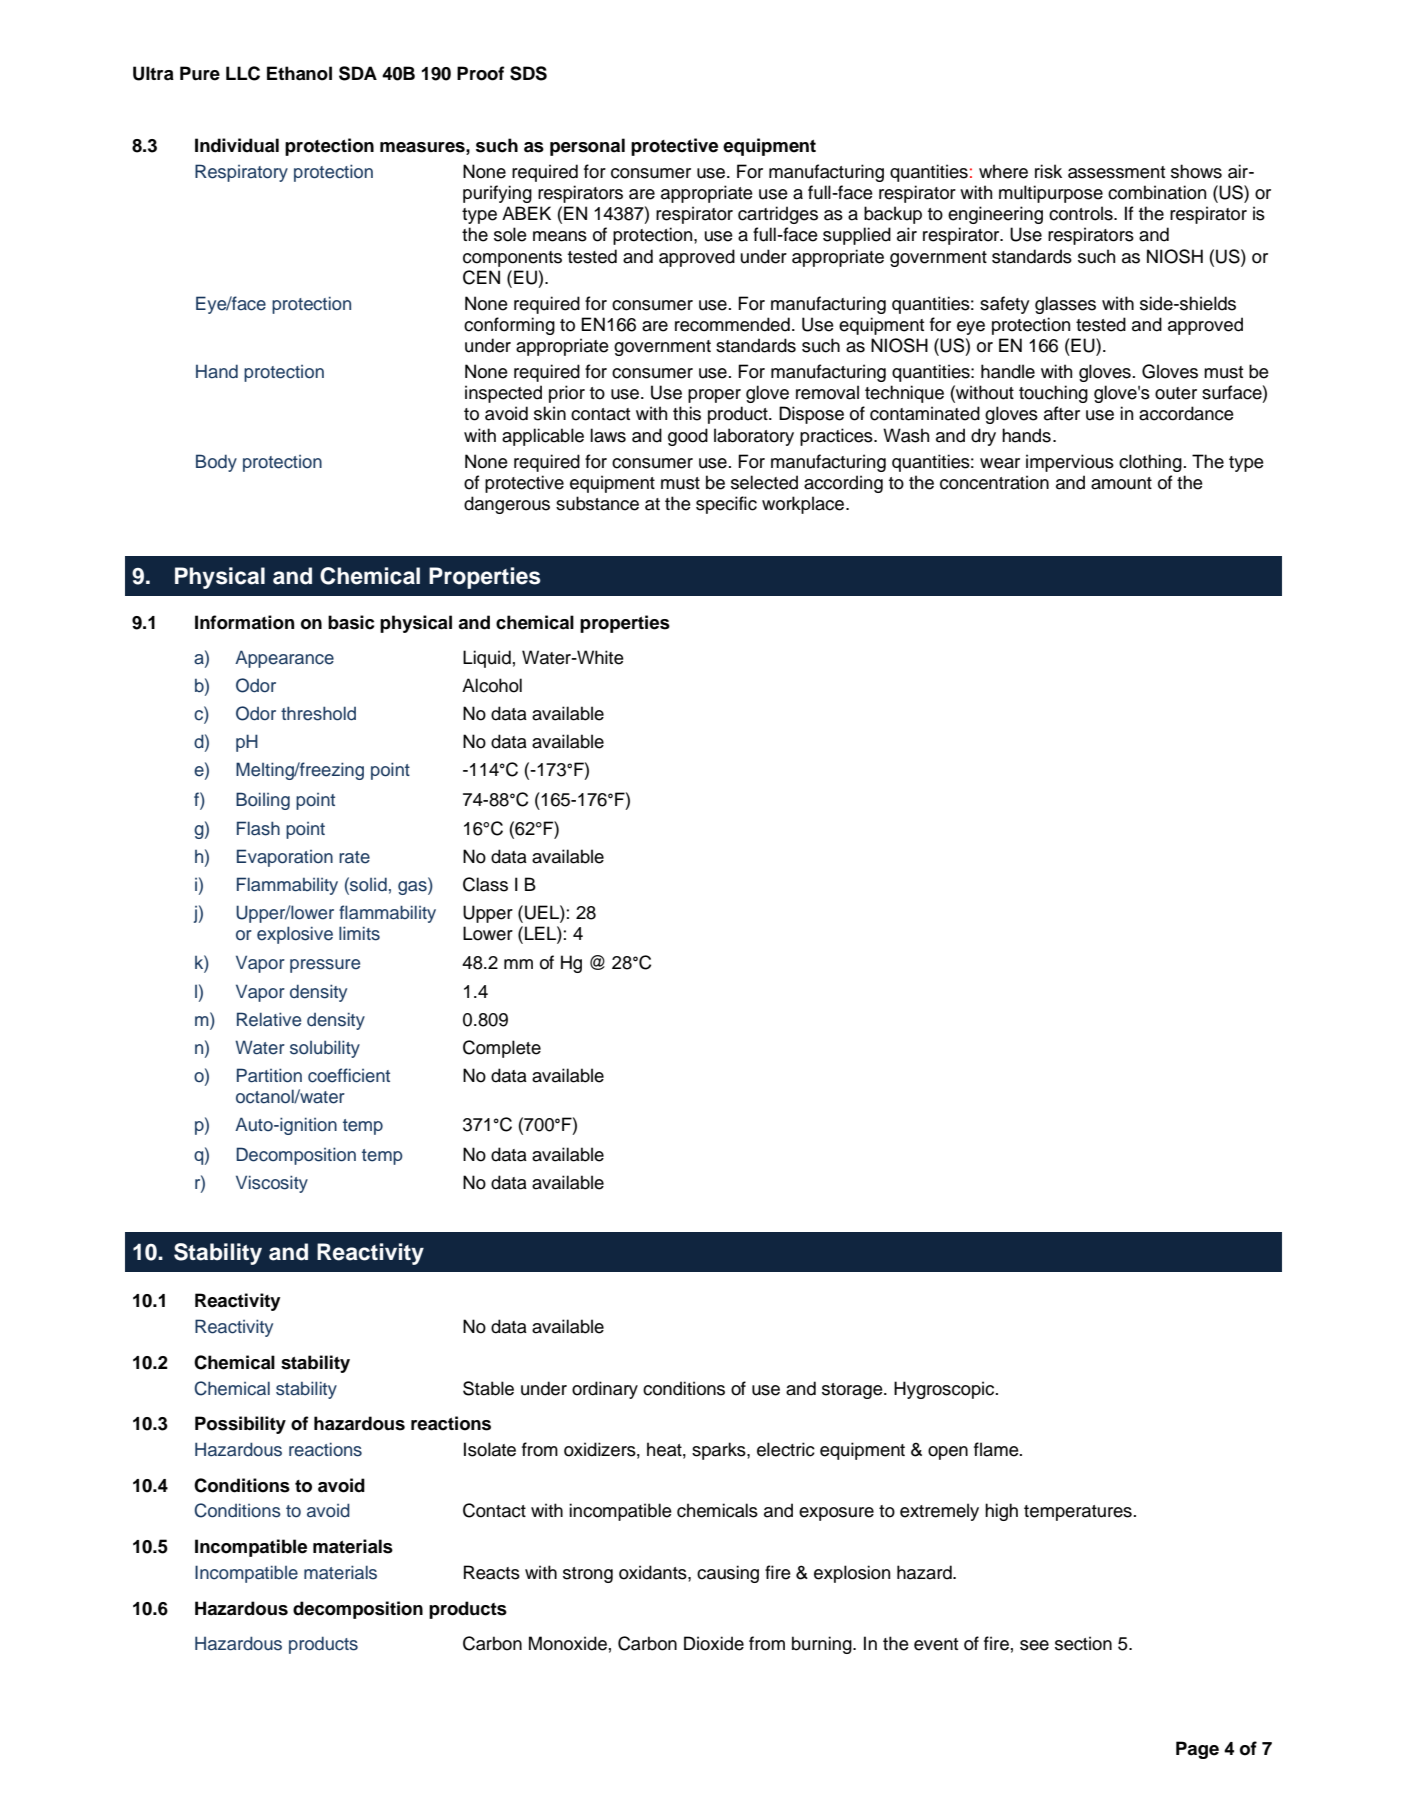  I want to click on ordinary, so click(605, 1390).
